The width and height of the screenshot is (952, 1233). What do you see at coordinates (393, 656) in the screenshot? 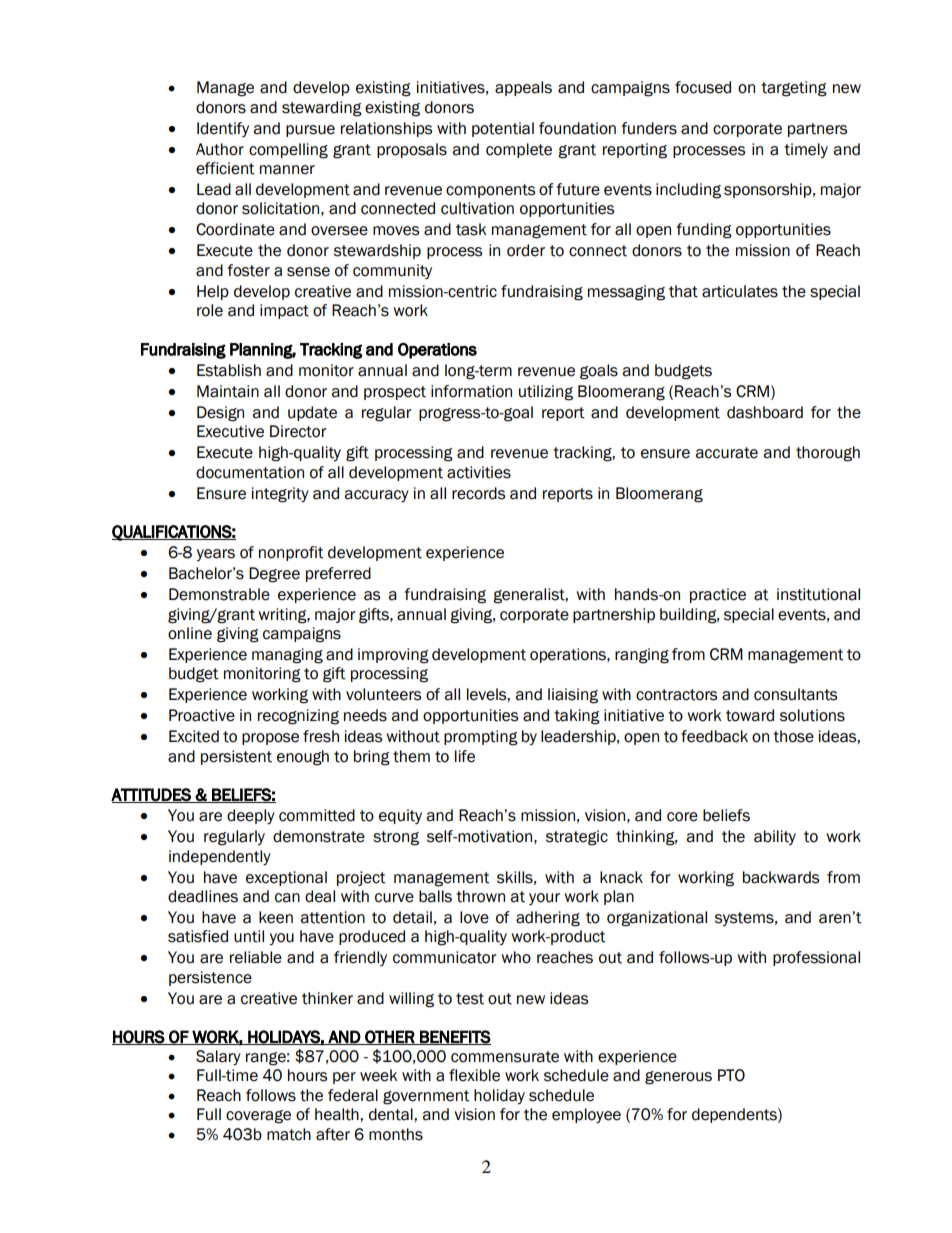
I see `improving` at bounding box center [393, 656].
